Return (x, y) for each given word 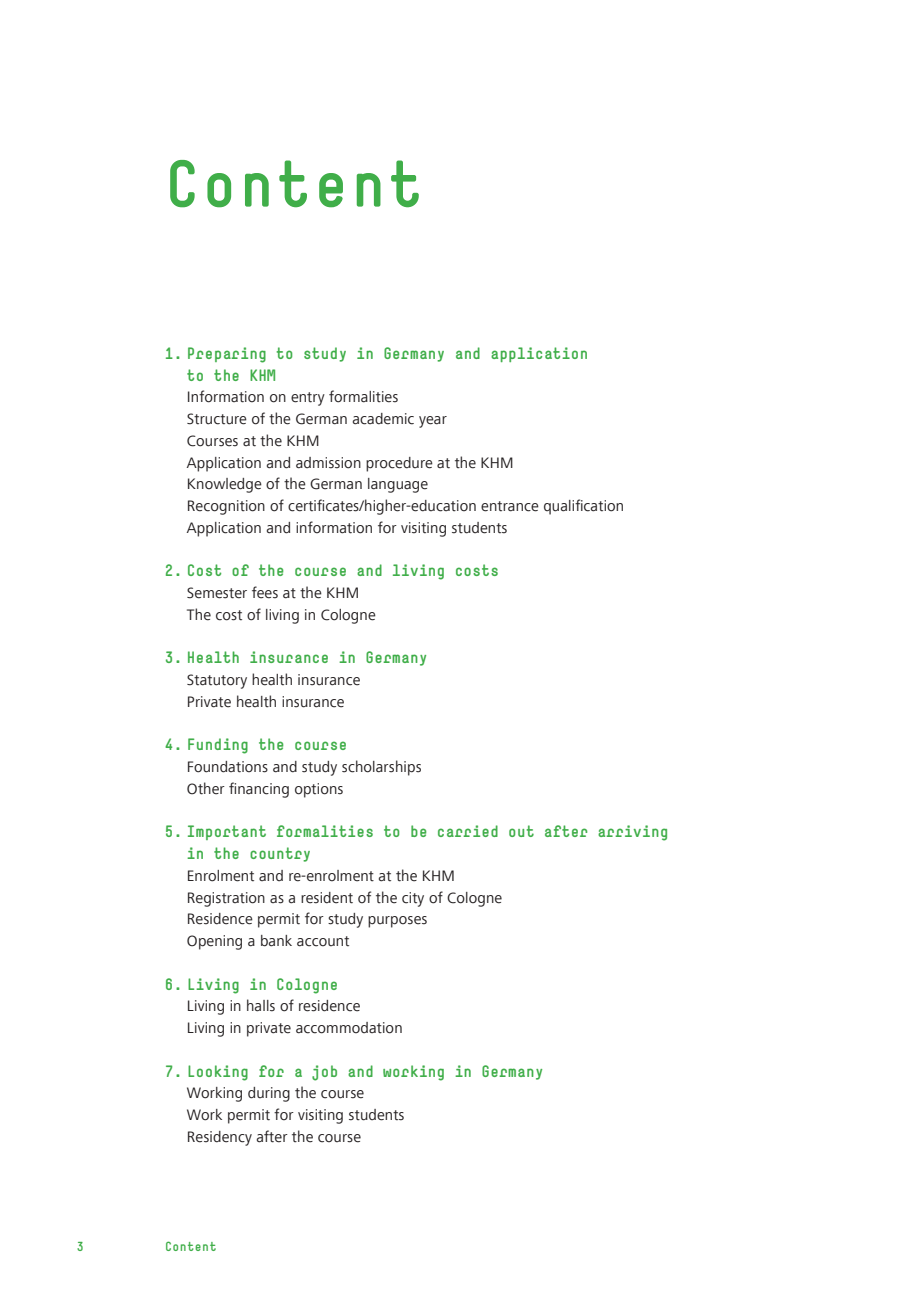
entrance (510, 506)
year (433, 422)
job (324, 1073)
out (521, 831)
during (269, 1094)
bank (276, 941)
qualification (583, 507)
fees (265, 592)
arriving (632, 833)
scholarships (381, 768)
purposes (397, 922)
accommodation (349, 1028)
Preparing (227, 355)
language (398, 485)
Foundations (228, 767)
